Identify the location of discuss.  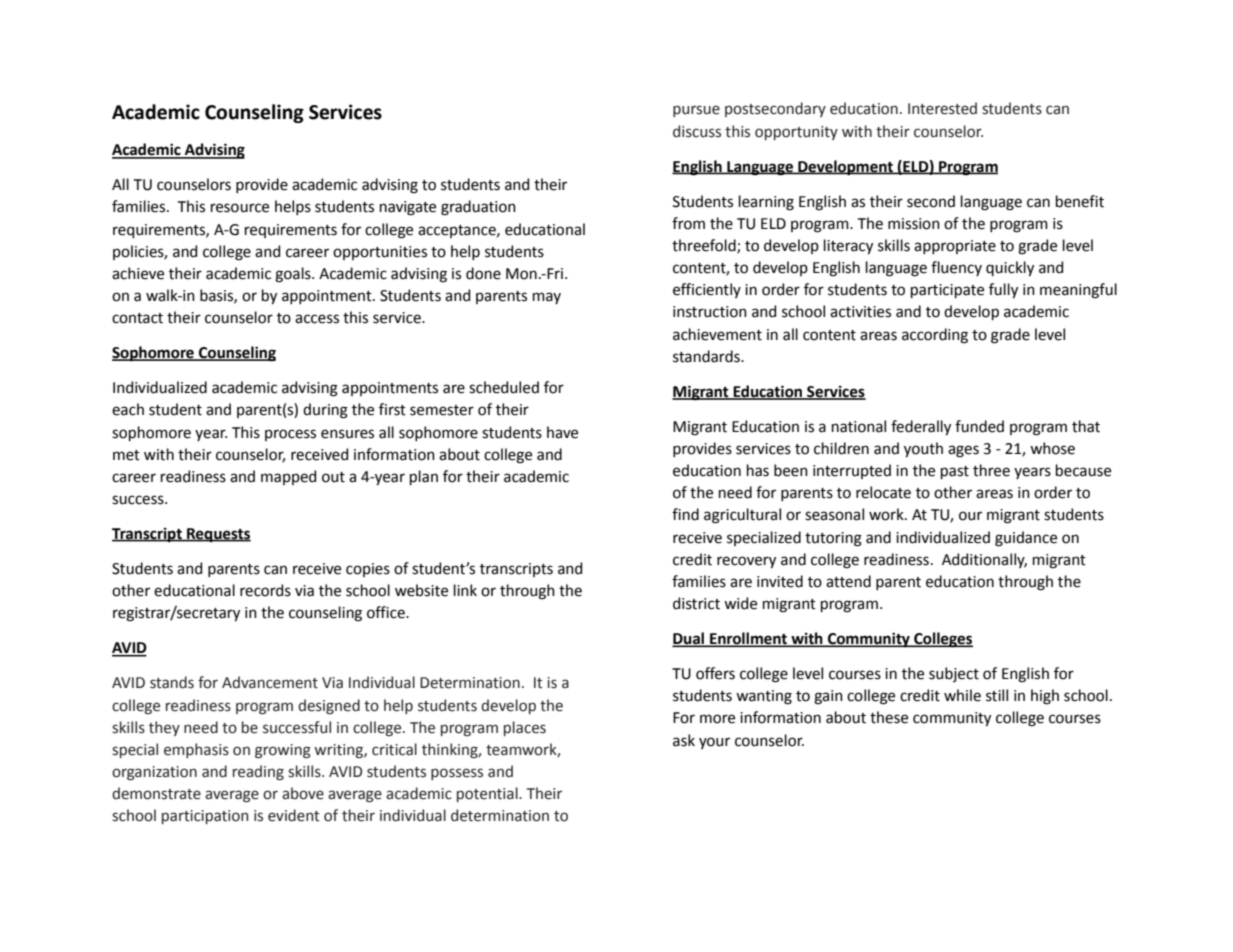
(697, 131).
